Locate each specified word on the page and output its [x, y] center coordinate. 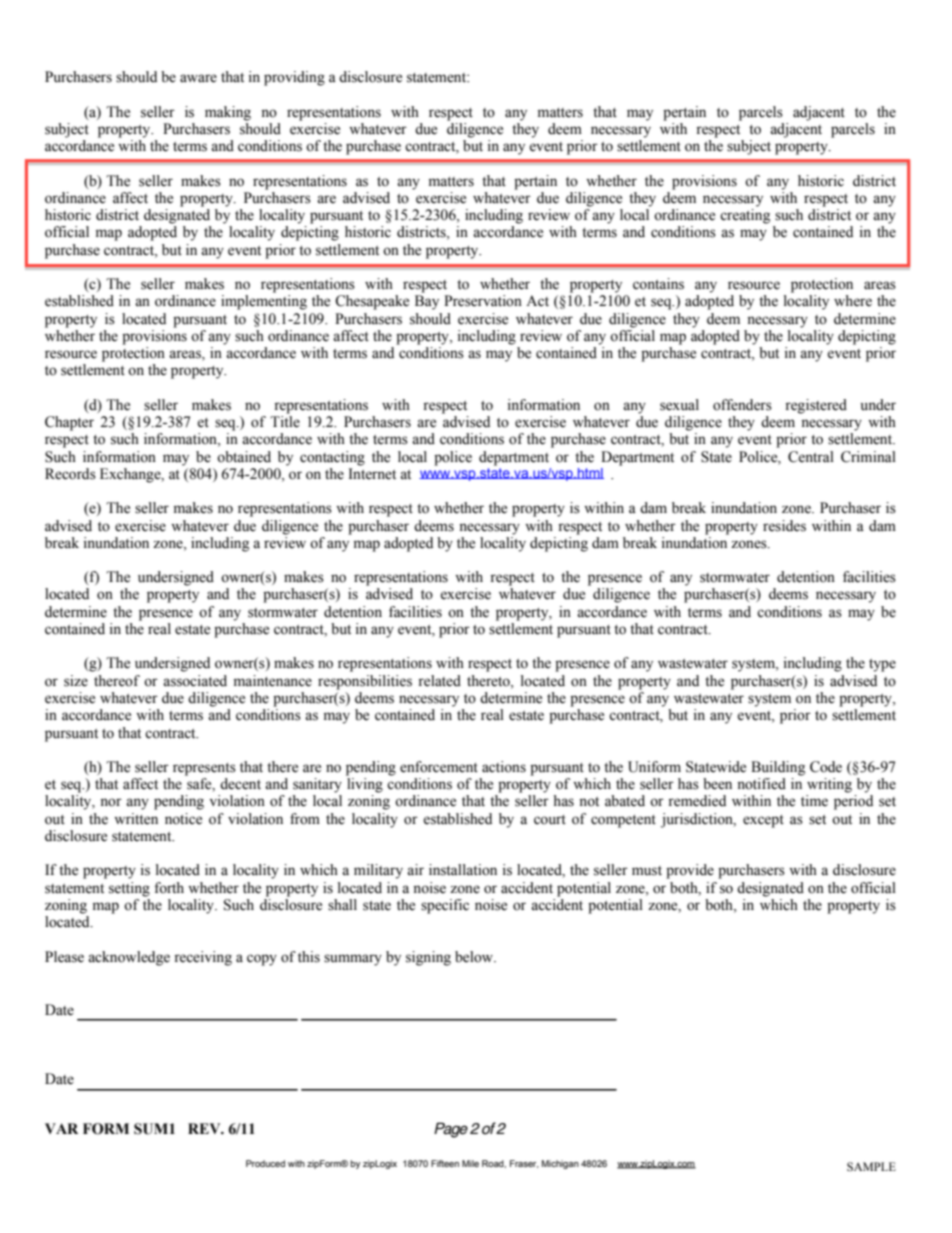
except [763, 821]
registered [816, 406]
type [882, 665]
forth [169, 888]
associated [195, 681]
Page [451, 1130]
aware [198, 78]
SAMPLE [871, 1166]
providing [294, 78]
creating [745, 216]
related [439, 681]
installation [463, 870]
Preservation [483, 301]
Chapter [69, 423]
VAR [61, 1128]
